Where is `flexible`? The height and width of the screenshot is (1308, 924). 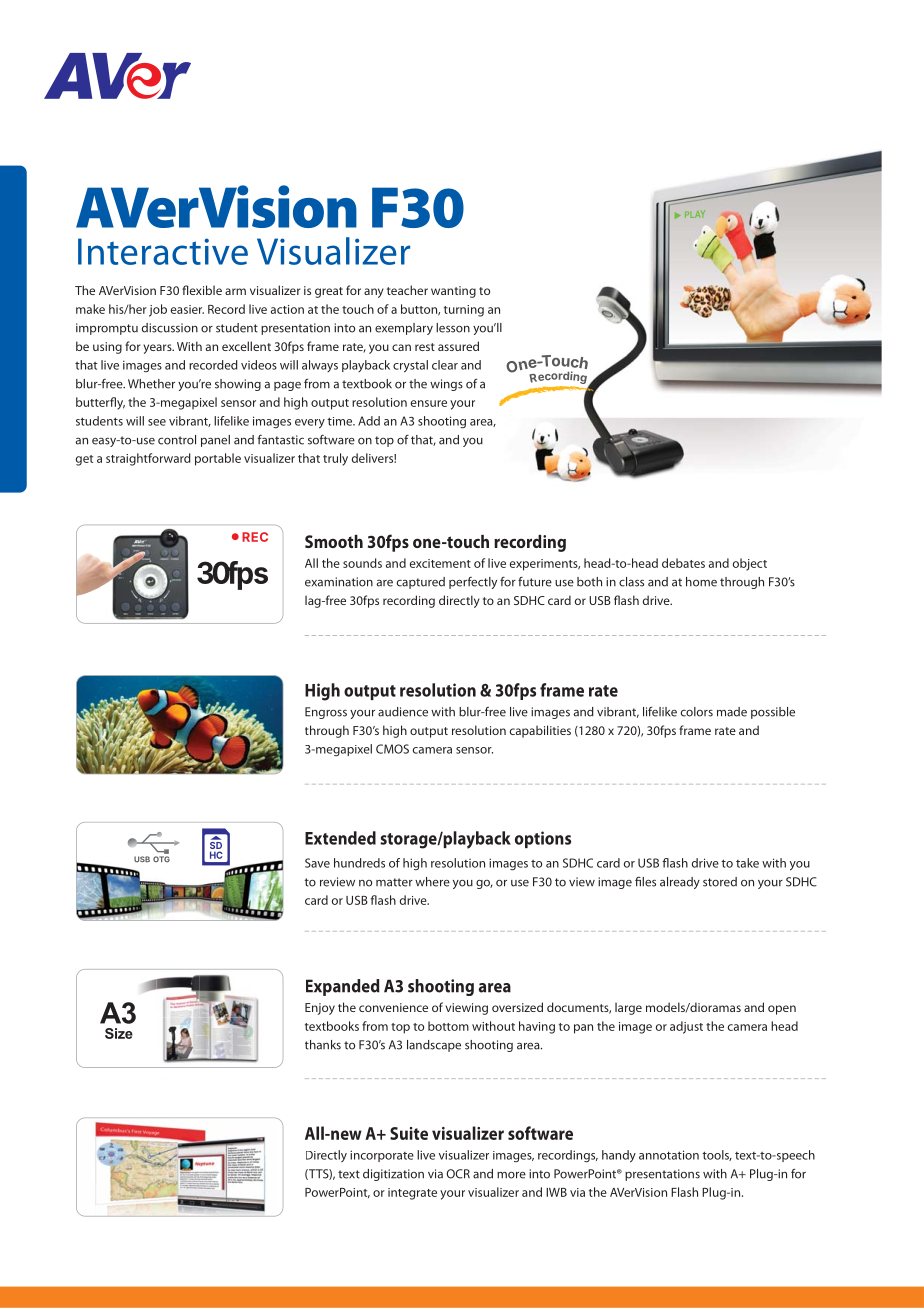
flexible is located at coordinates (202, 290).
